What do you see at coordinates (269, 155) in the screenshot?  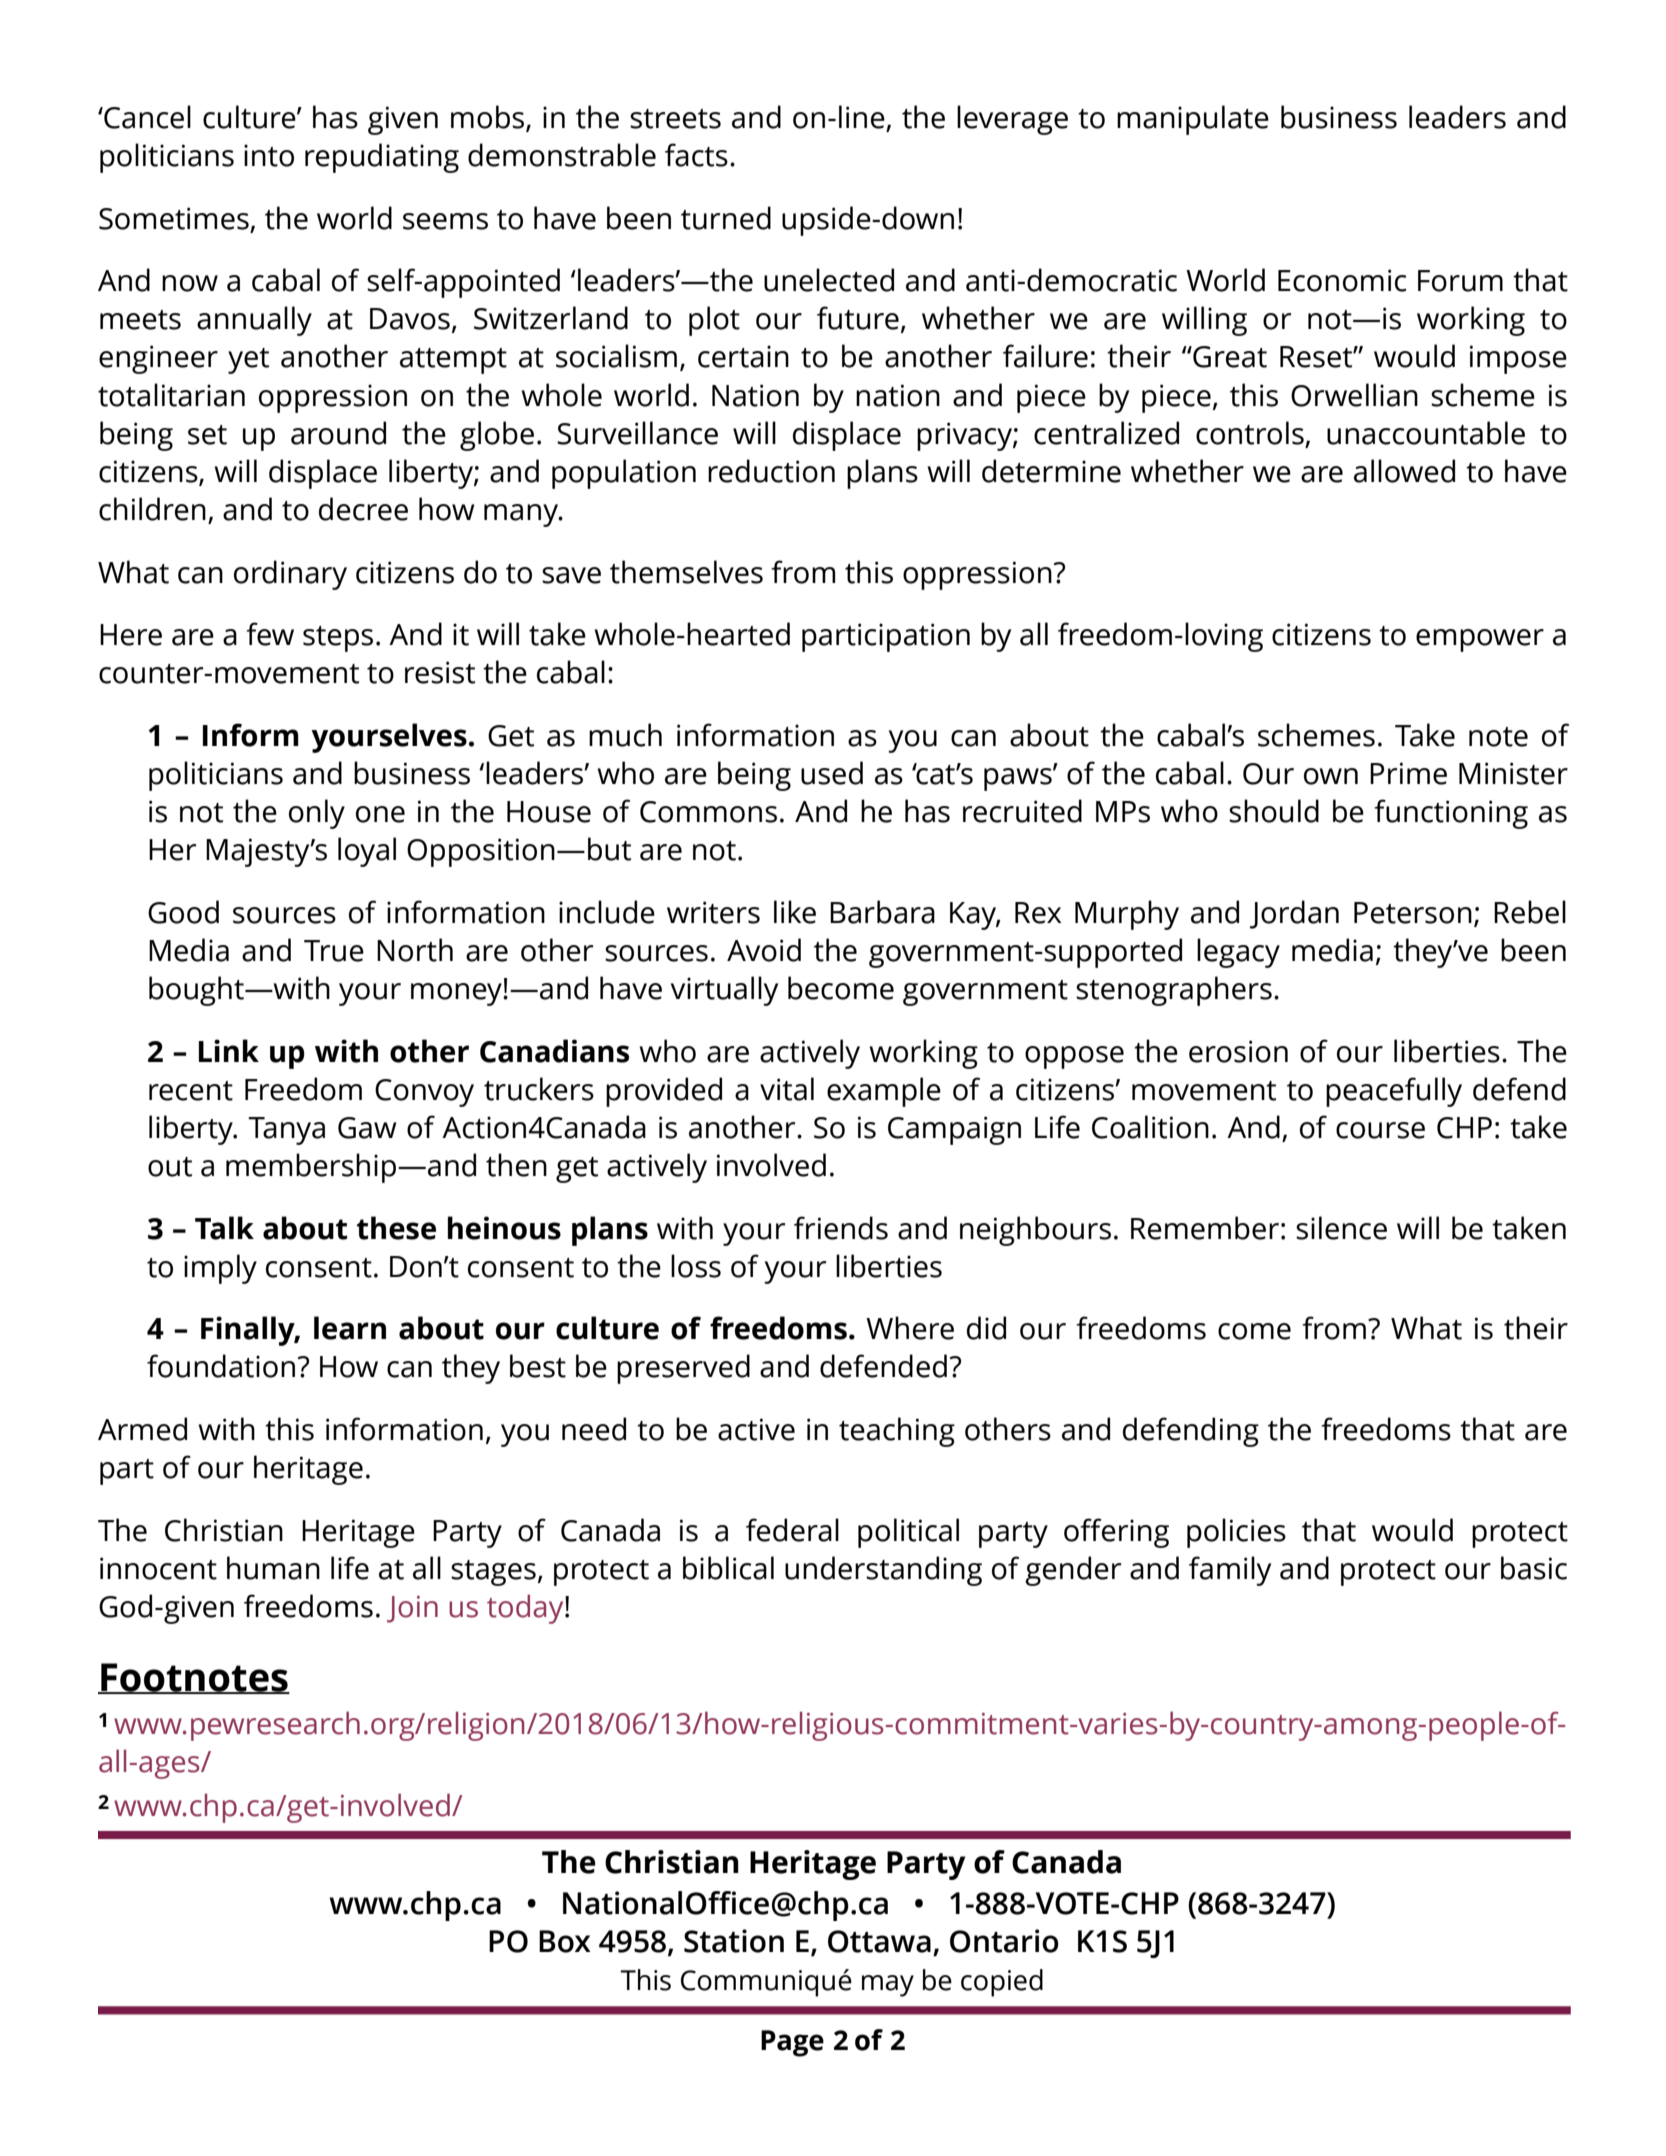 I see `into` at bounding box center [269, 155].
